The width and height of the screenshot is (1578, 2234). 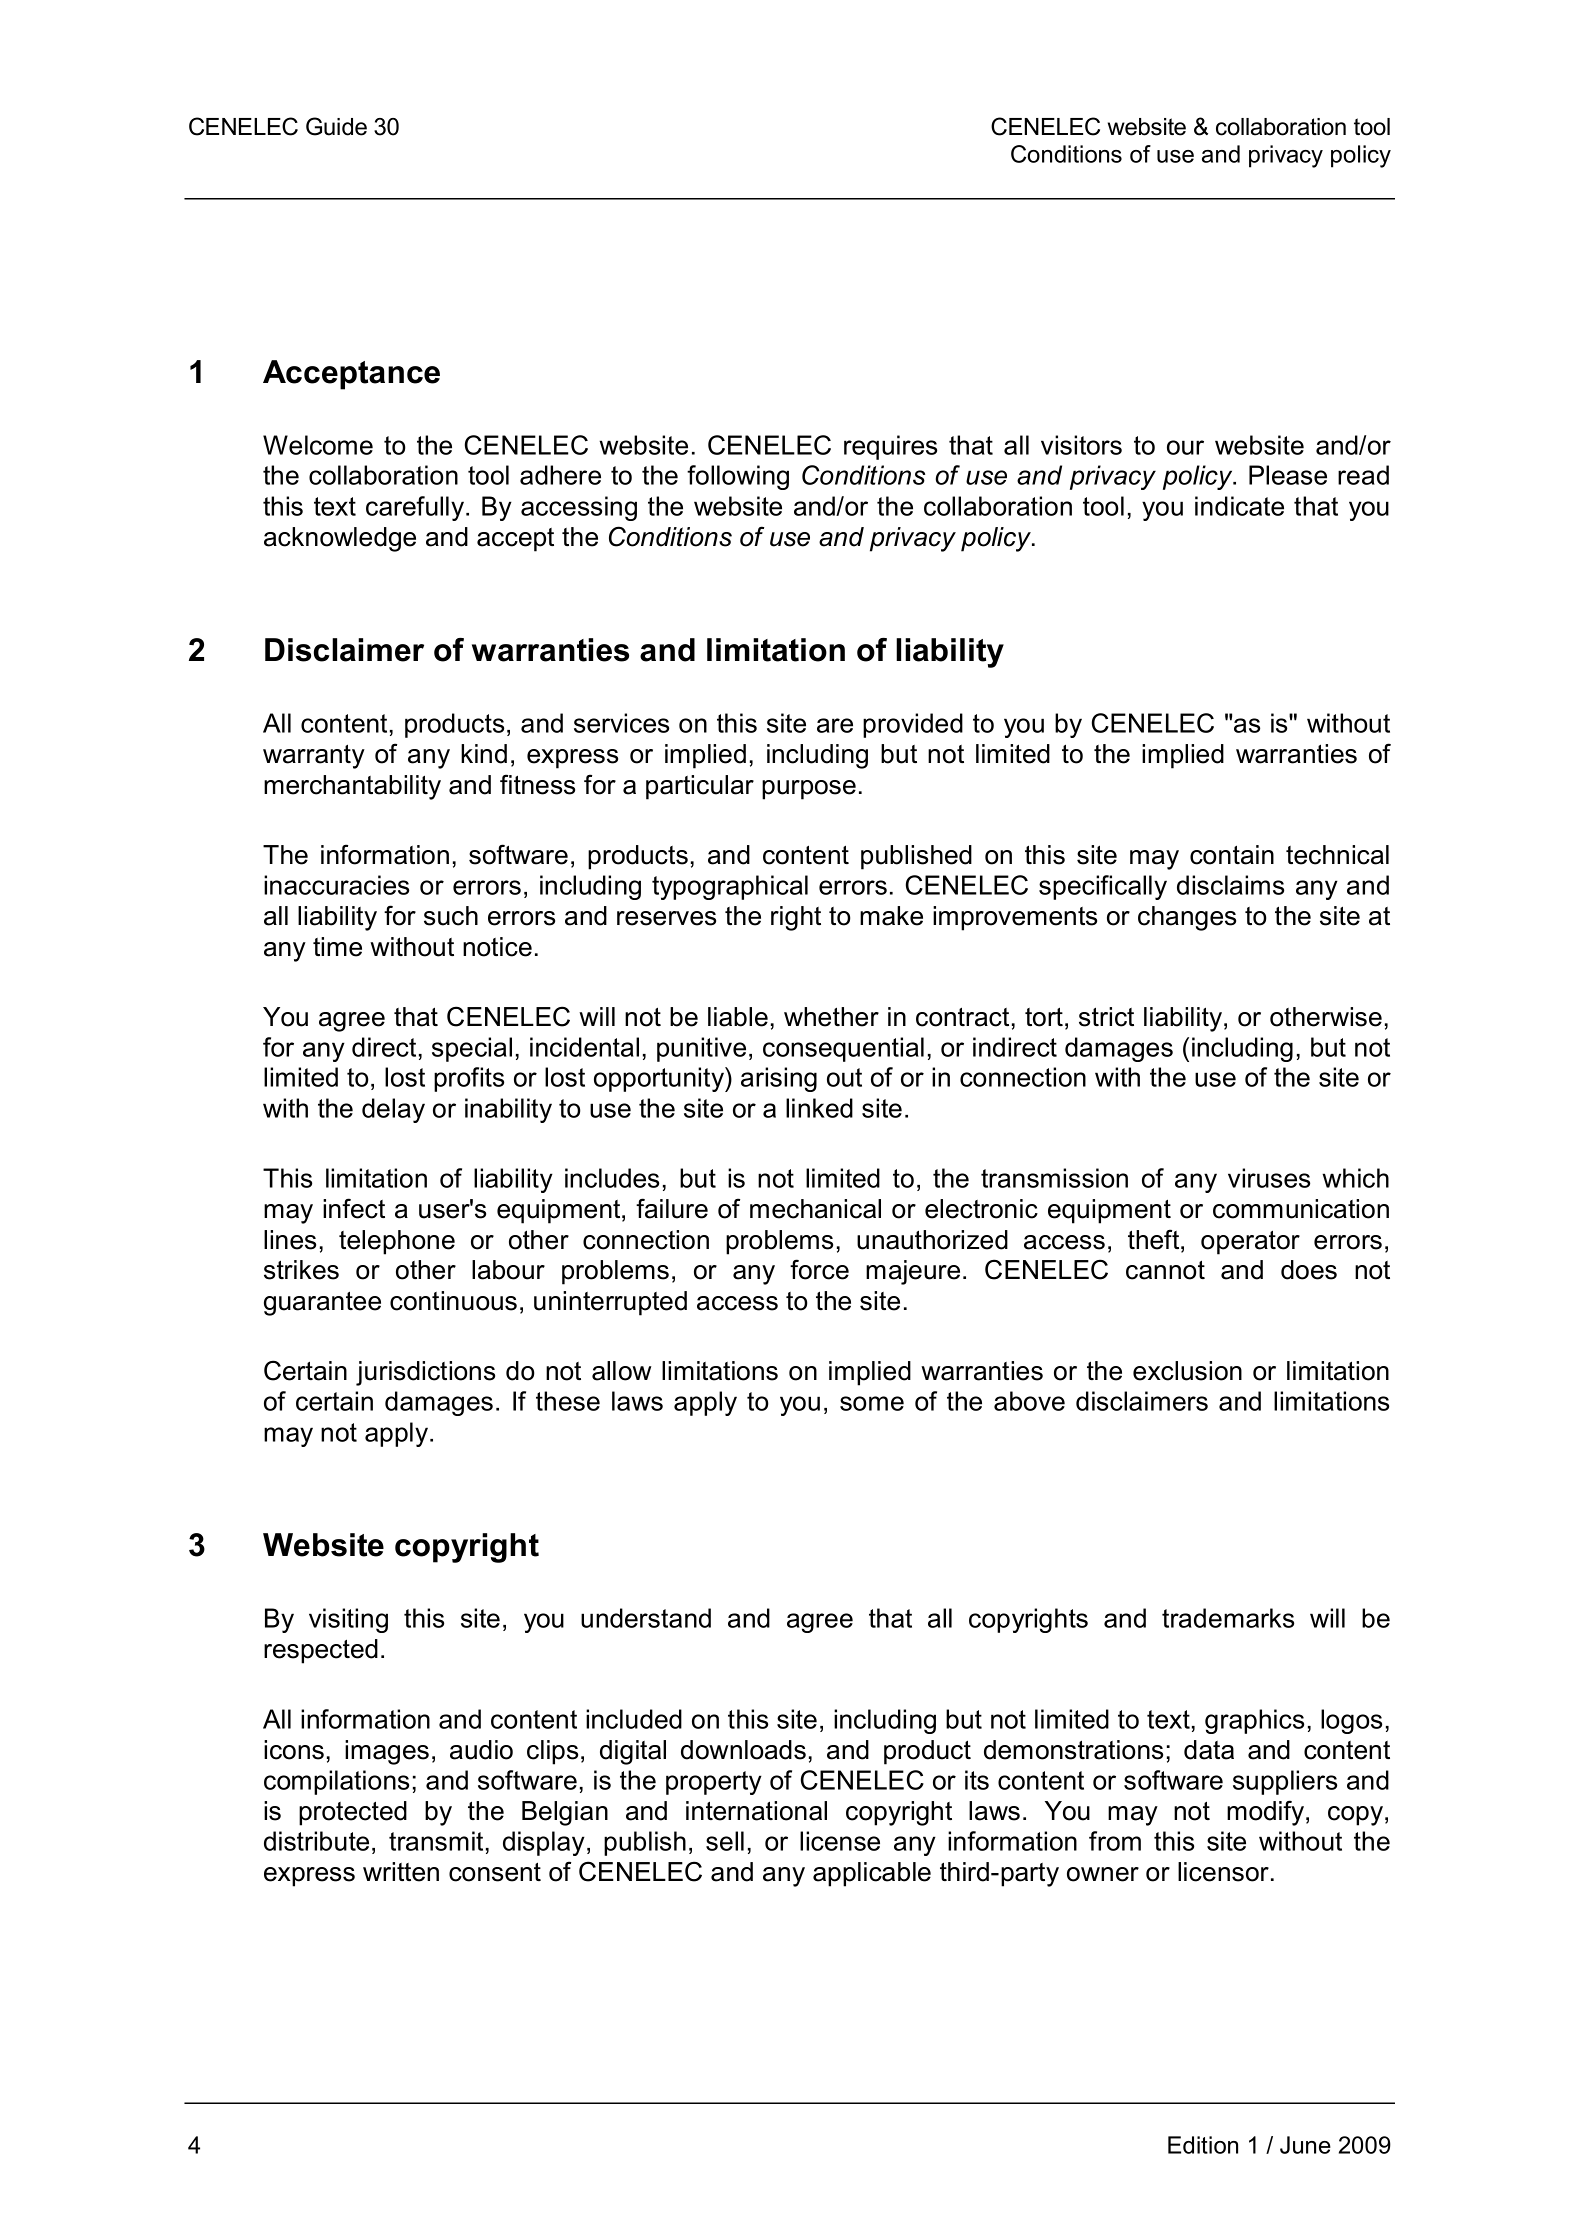 I want to click on requires, so click(x=890, y=447).
